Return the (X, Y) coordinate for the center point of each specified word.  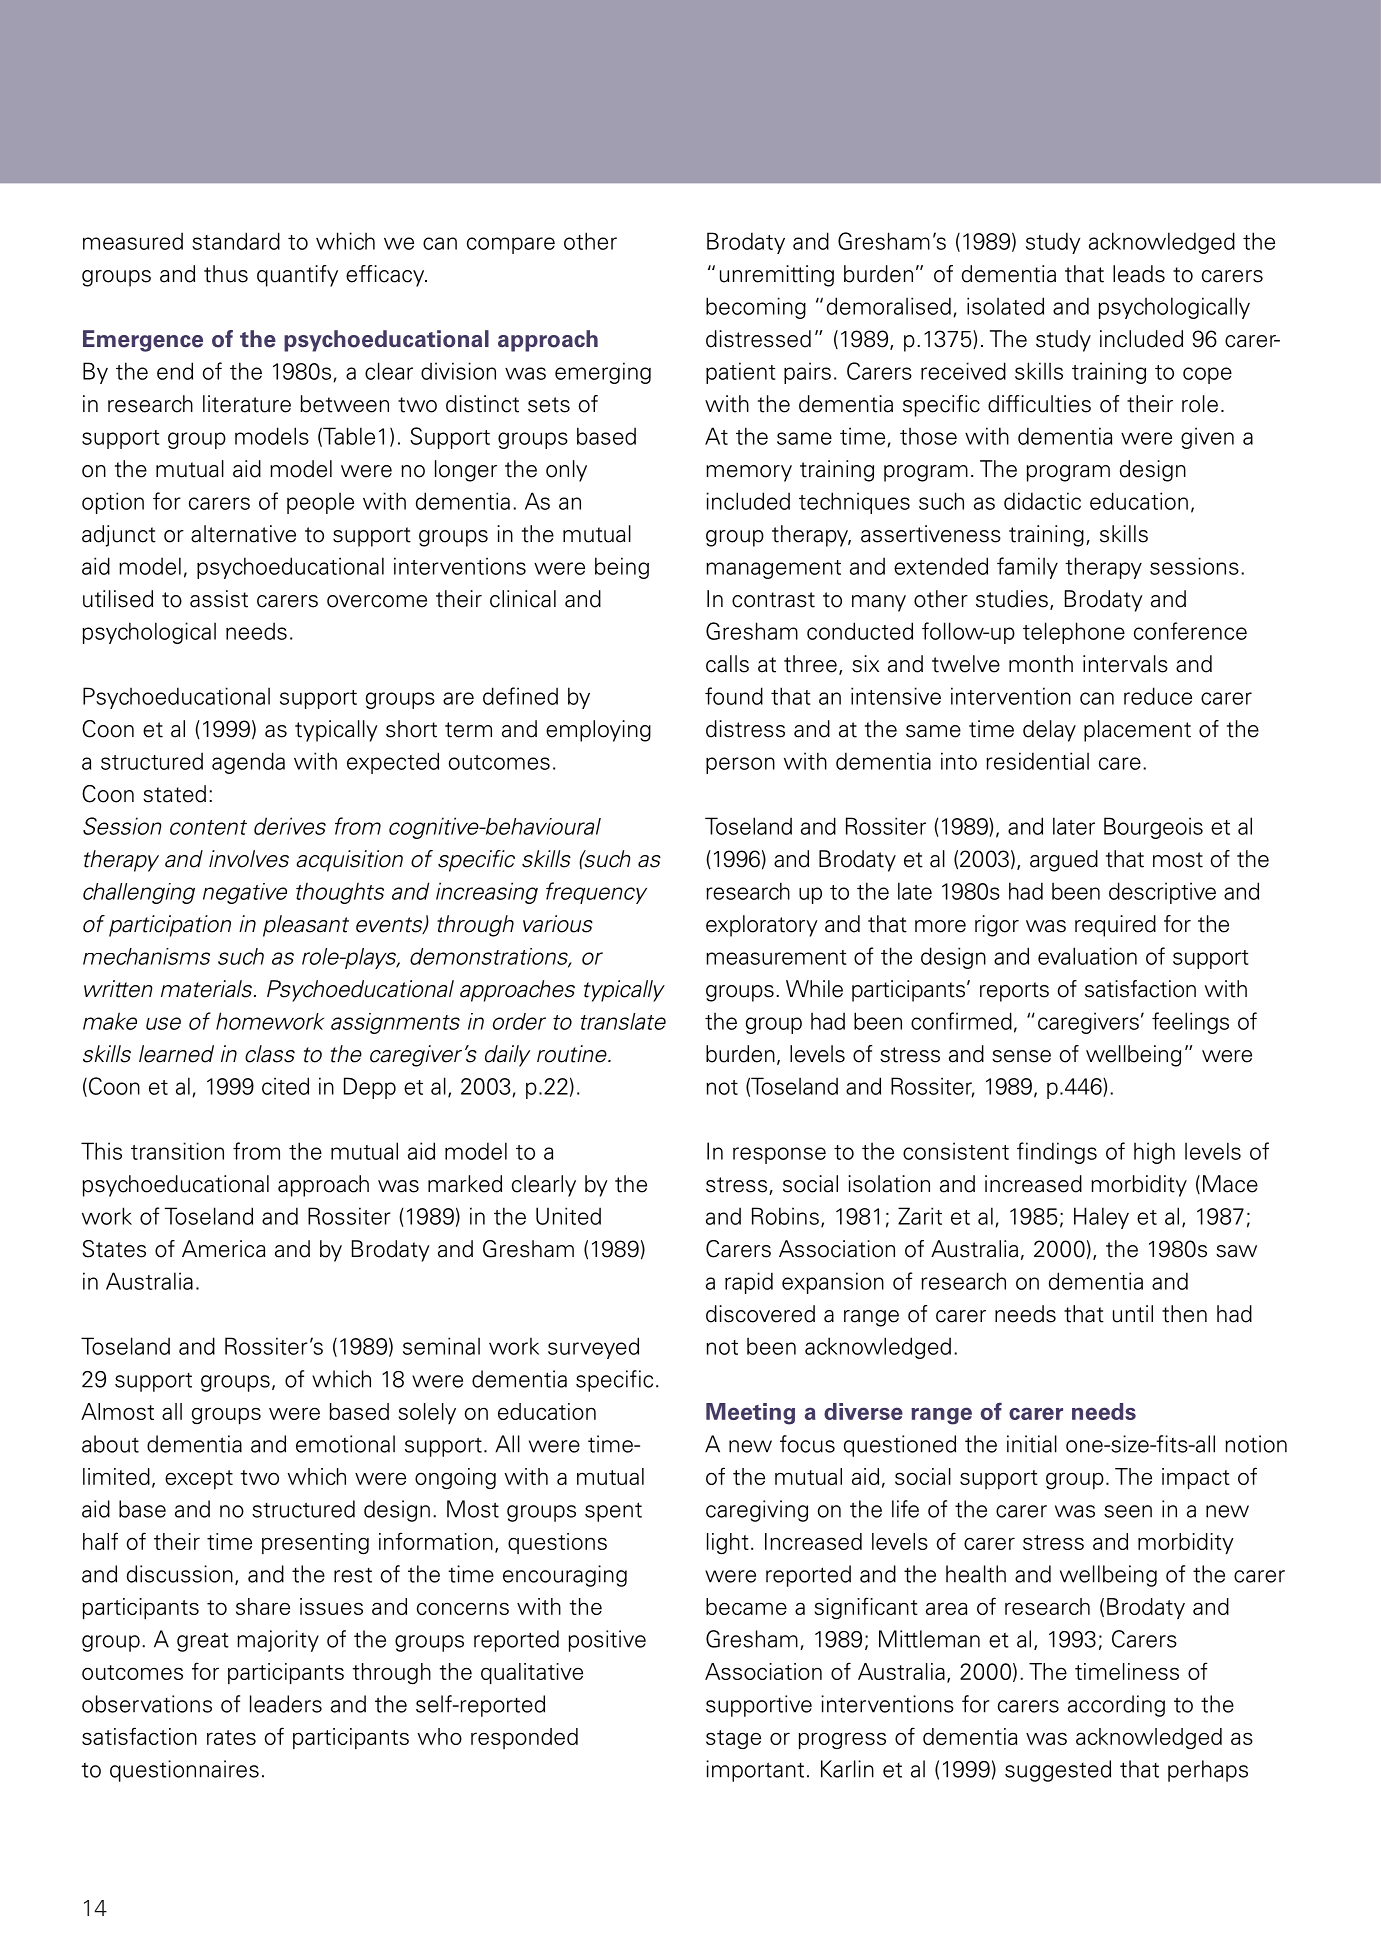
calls (727, 664)
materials (208, 989)
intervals (1125, 664)
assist (219, 599)
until (1133, 1314)
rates (231, 1737)
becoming (756, 308)
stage (733, 1739)
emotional (345, 1444)
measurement (776, 957)
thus (226, 274)
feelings (1190, 1023)
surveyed (593, 1348)
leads (1139, 274)
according (1116, 1706)
